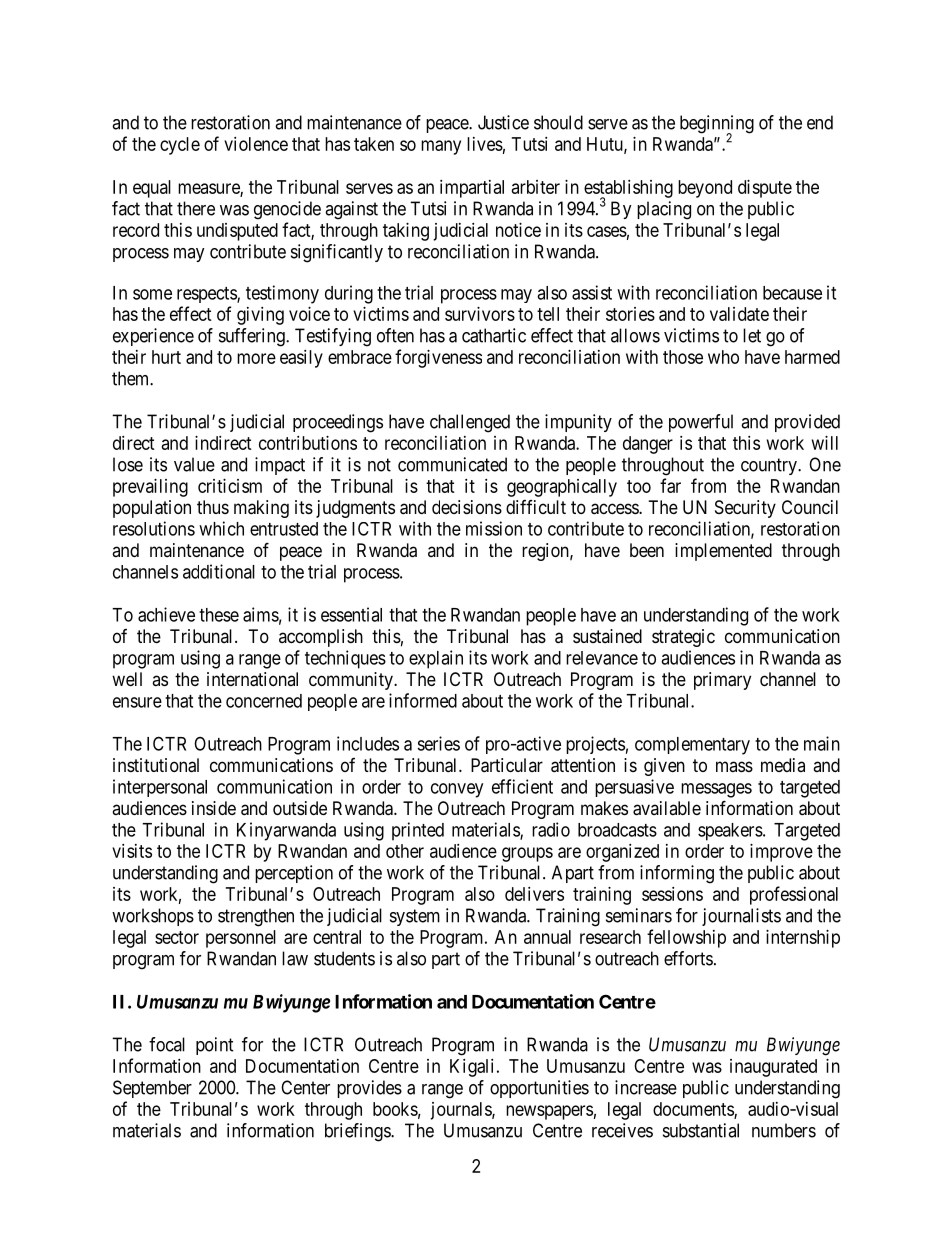 The width and height of the screenshot is (952, 1233). Describe the element at coordinates (485, 144) in the screenshot. I see `lives` at that location.
